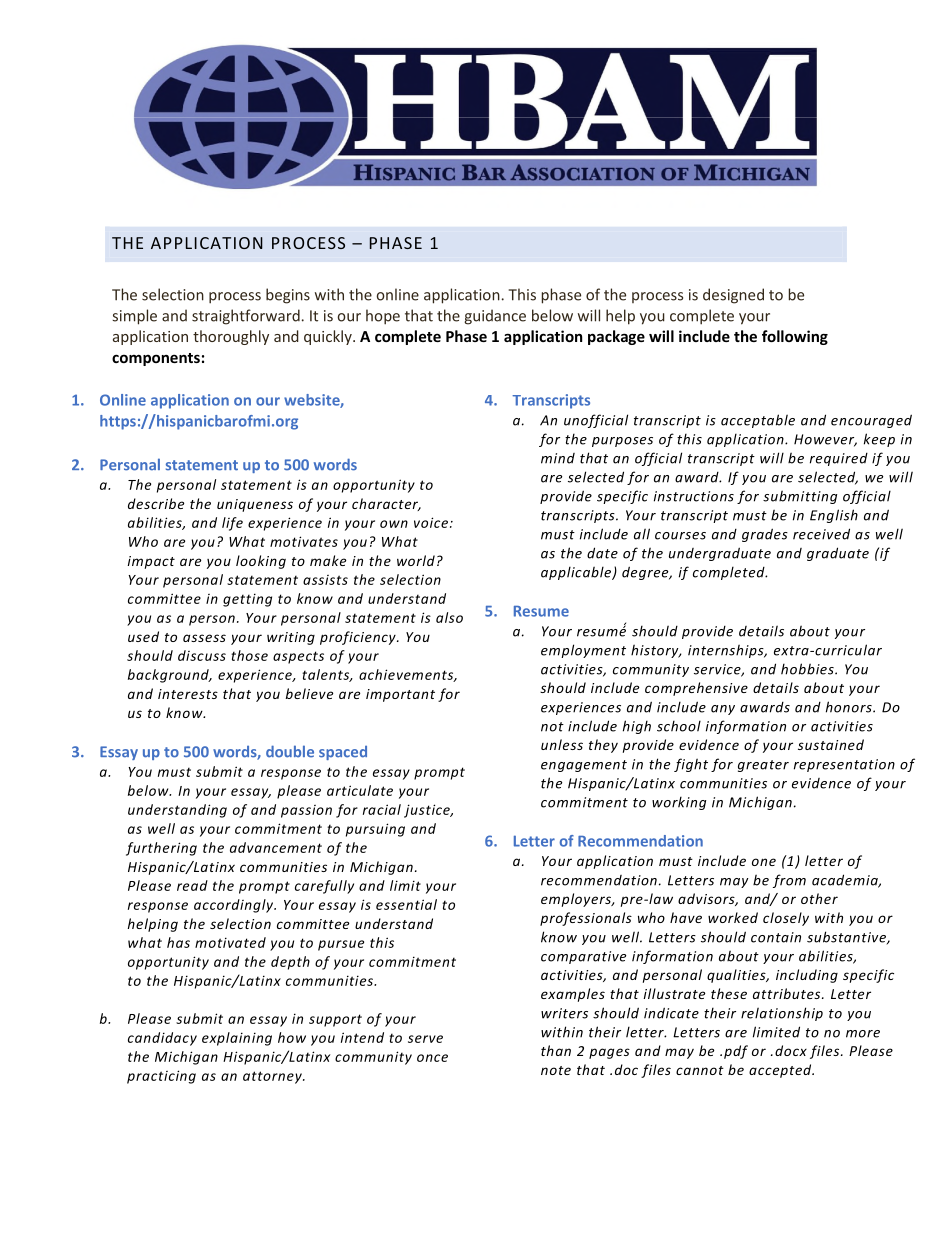 The height and width of the screenshot is (1233, 952). I want to click on world, so click(416, 560).
